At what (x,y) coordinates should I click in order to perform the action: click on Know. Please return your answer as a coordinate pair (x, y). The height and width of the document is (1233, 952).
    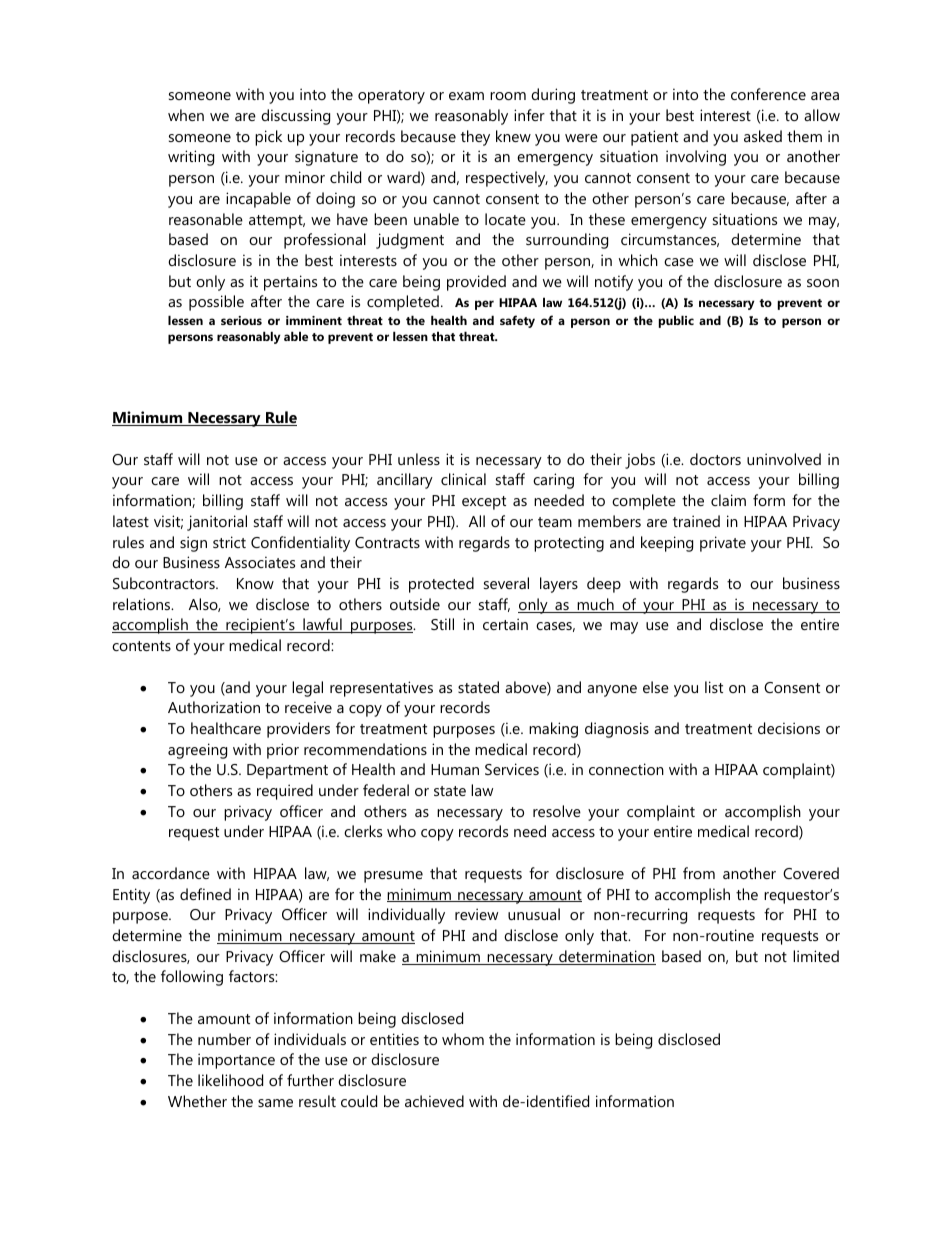
    Looking at the image, I should click on (255, 583).
